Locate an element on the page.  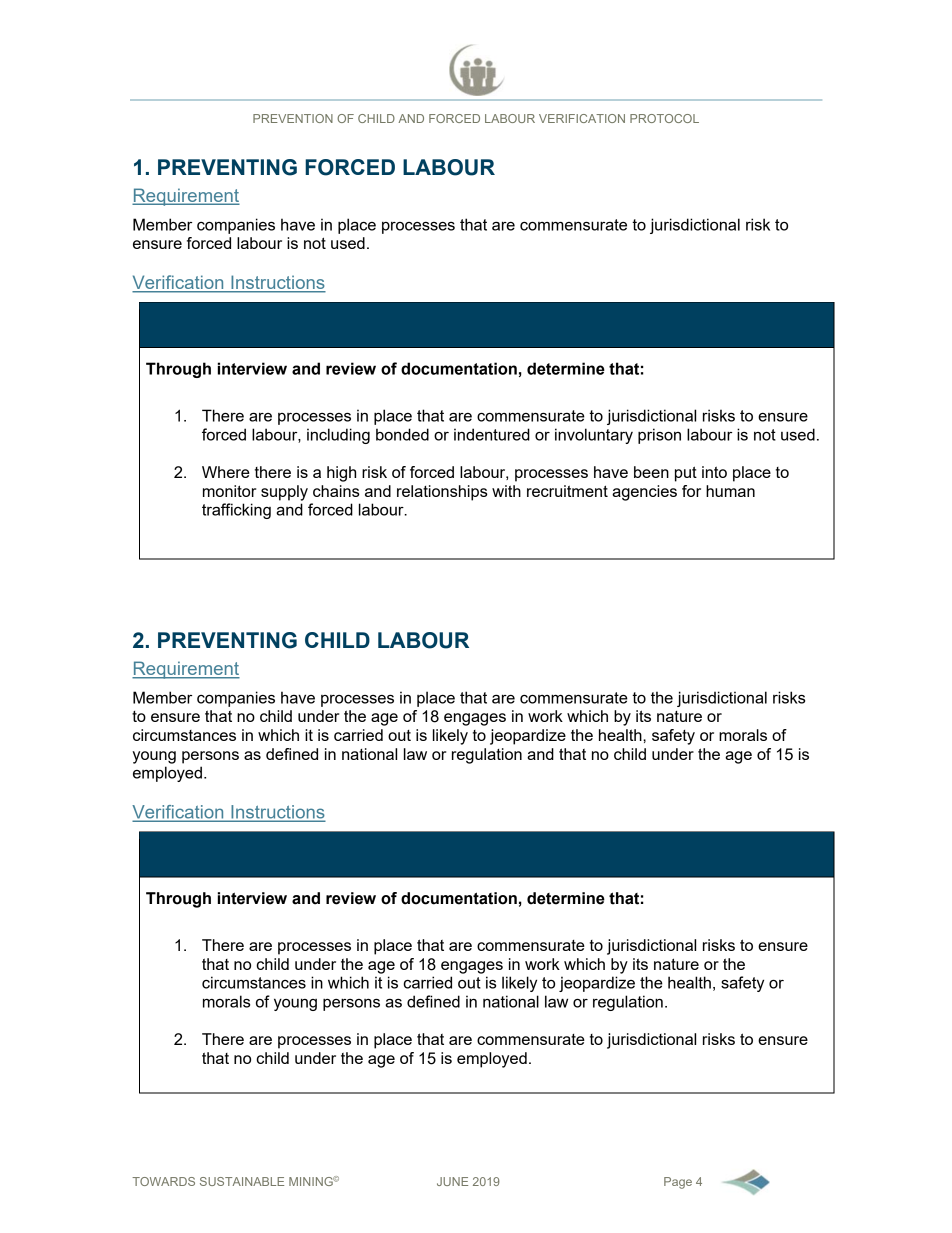
trafficking is located at coordinates (236, 511).
